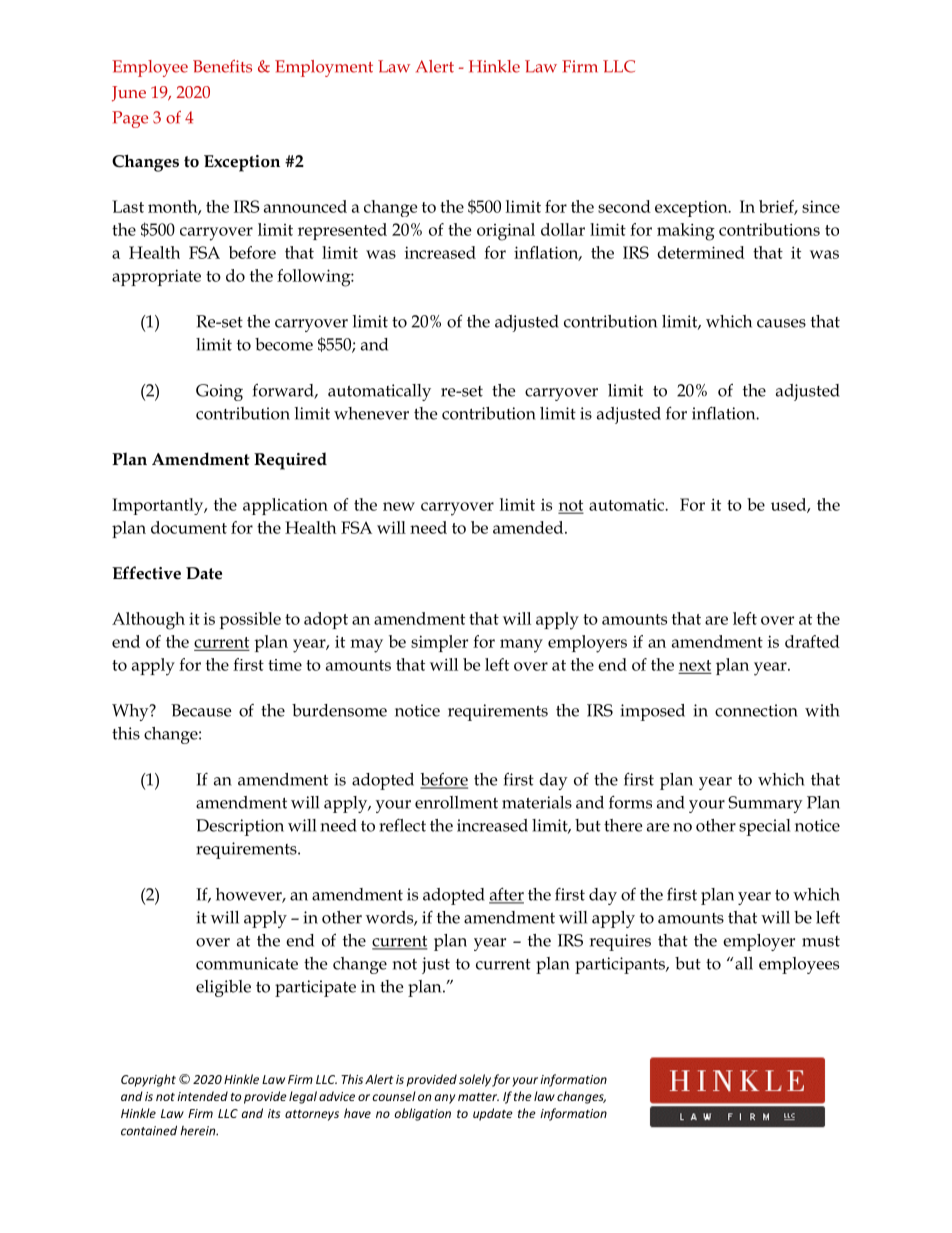 This page has width=952, height=1233. What do you see at coordinates (812, 641) in the page?
I see `drafted` at bounding box center [812, 641].
